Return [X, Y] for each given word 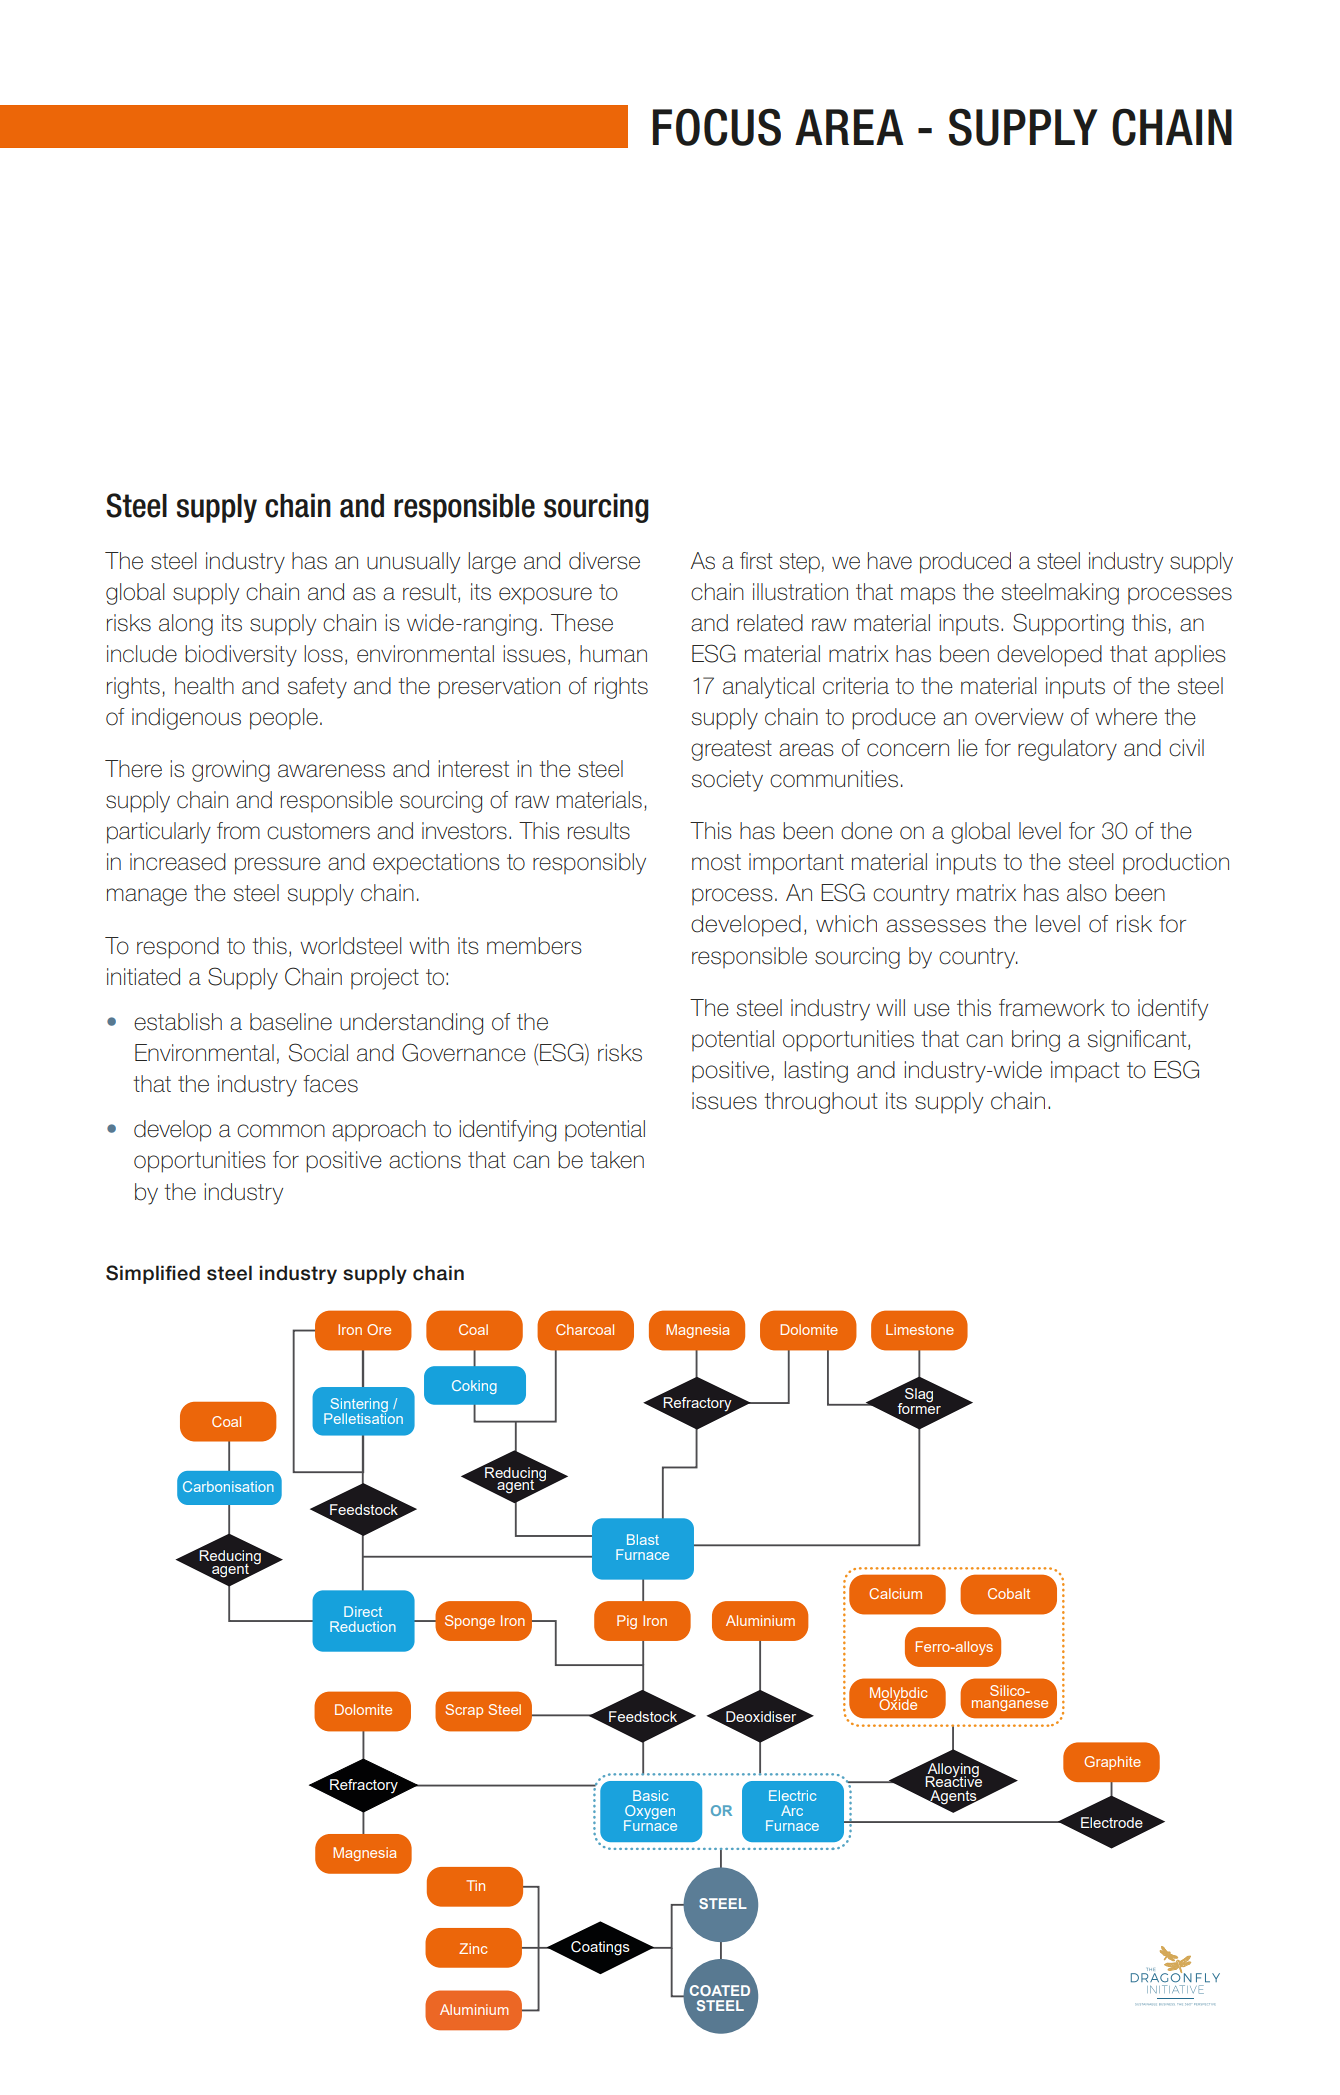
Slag [919, 1395]
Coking [474, 1387]
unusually [413, 563]
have [890, 561]
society [727, 781]
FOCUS [717, 127]
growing [231, 771]
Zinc [473, 1948]
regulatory [1067, 750]
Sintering [358, 1406]
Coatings [600, 1948]
